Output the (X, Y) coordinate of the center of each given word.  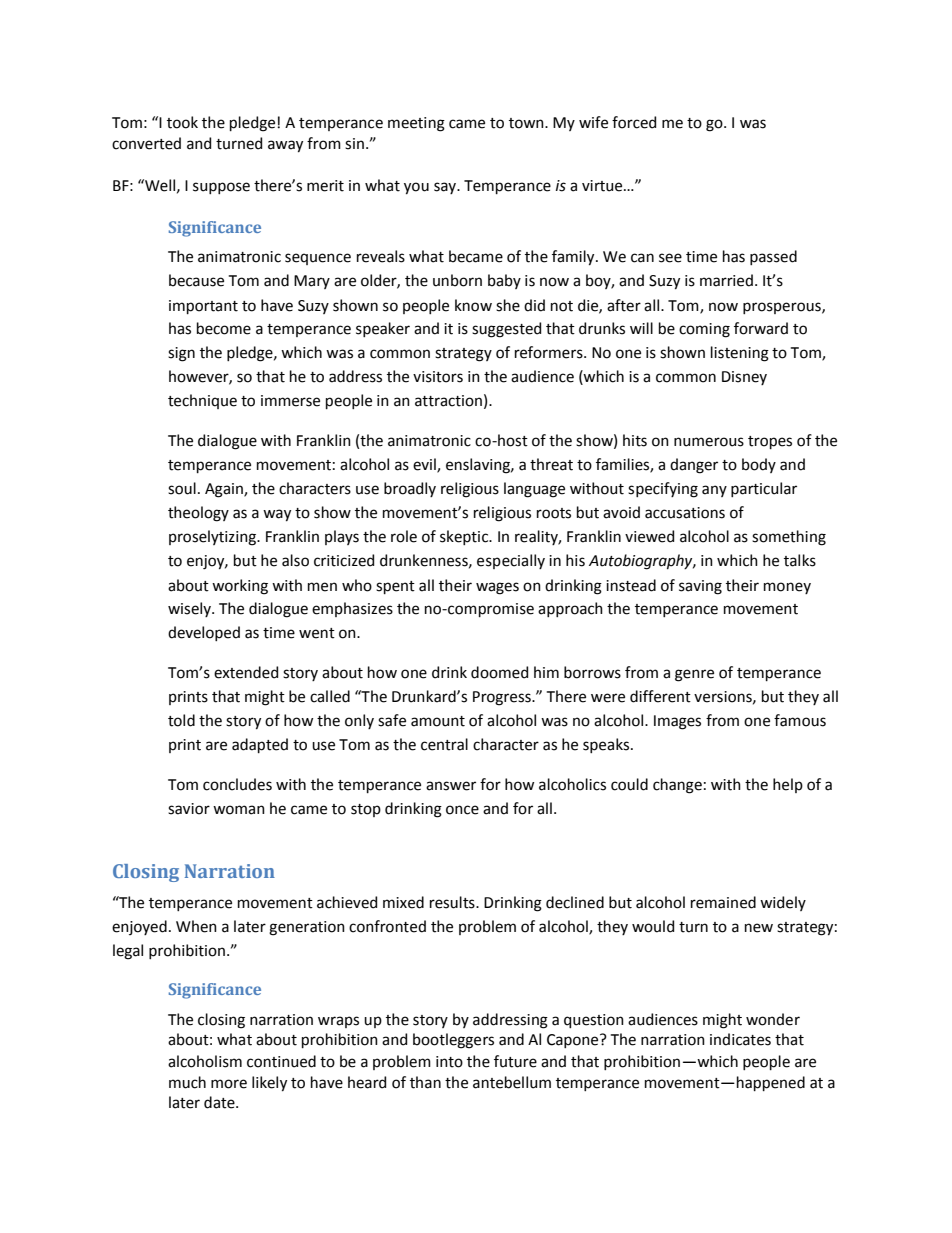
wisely (190, 609)
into (449, 1062)
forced (634, 122)
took (182, 122)
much (187, 1082)
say (446, 188)
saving (700, 587)
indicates (740, 1039)
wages (497, 588)
